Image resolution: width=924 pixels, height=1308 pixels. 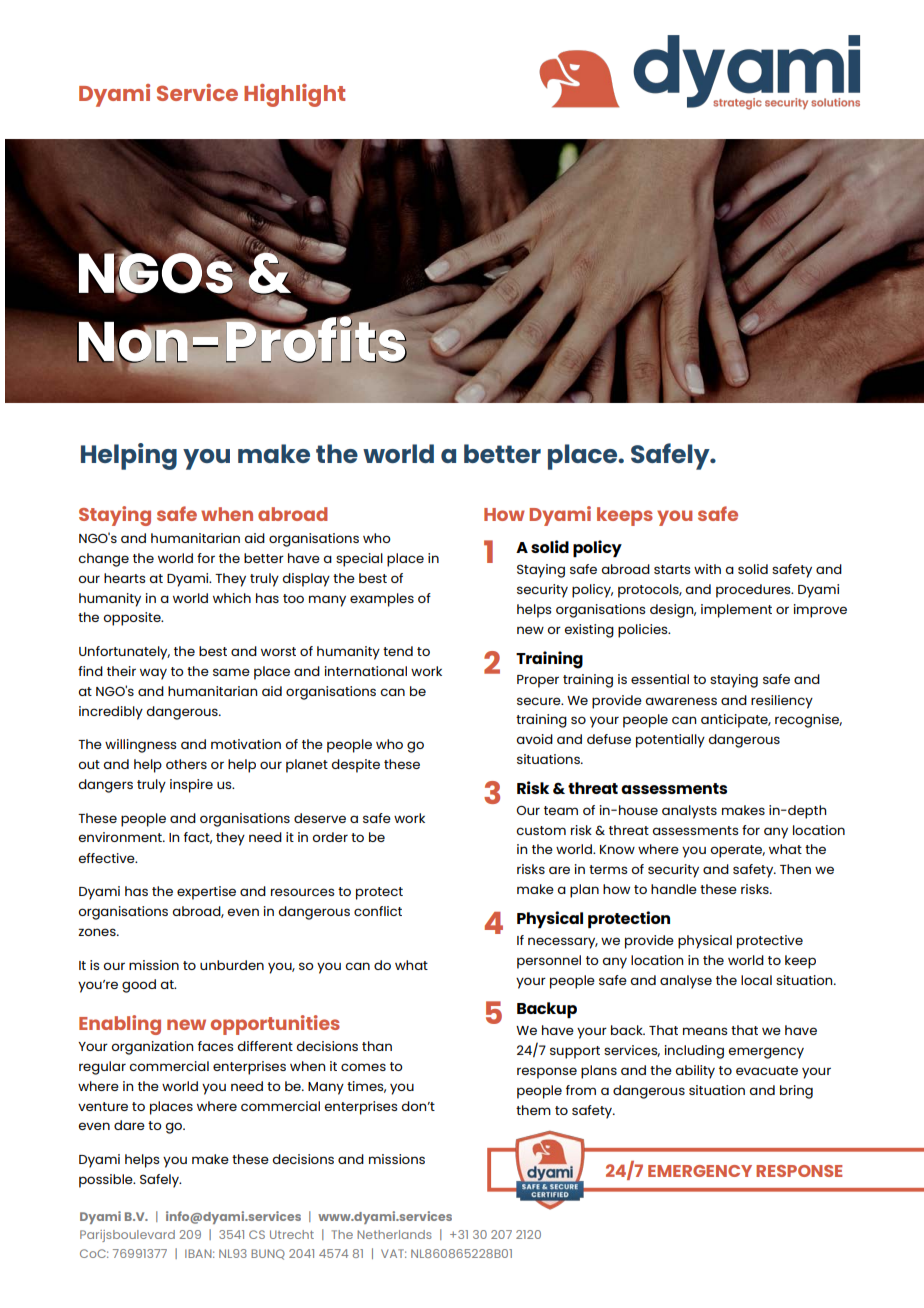 What do you see at coordinates (103, 560) in the image?
I see `change` at bounding box center [103, 560].
